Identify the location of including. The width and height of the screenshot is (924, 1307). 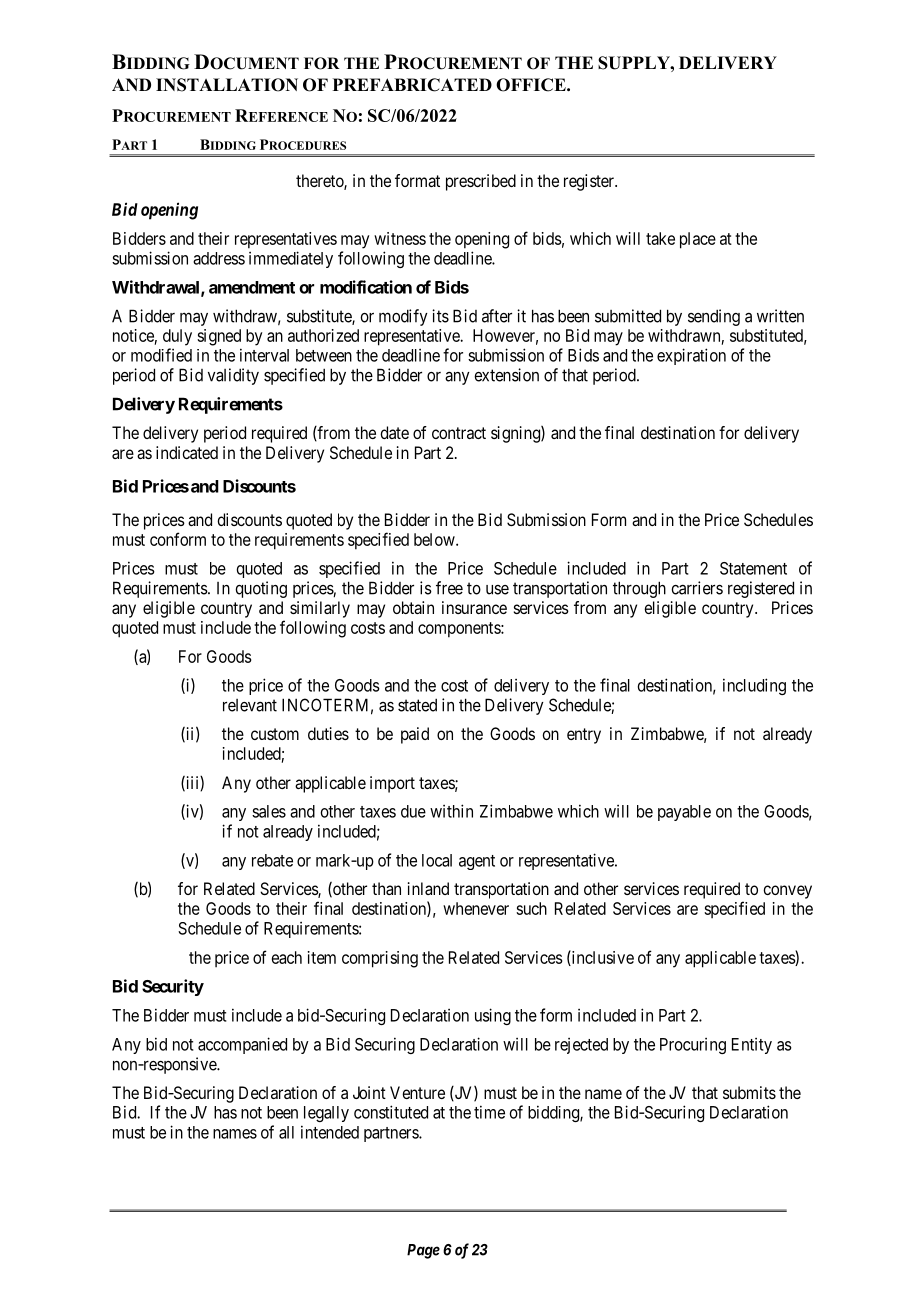
(754, 686).
